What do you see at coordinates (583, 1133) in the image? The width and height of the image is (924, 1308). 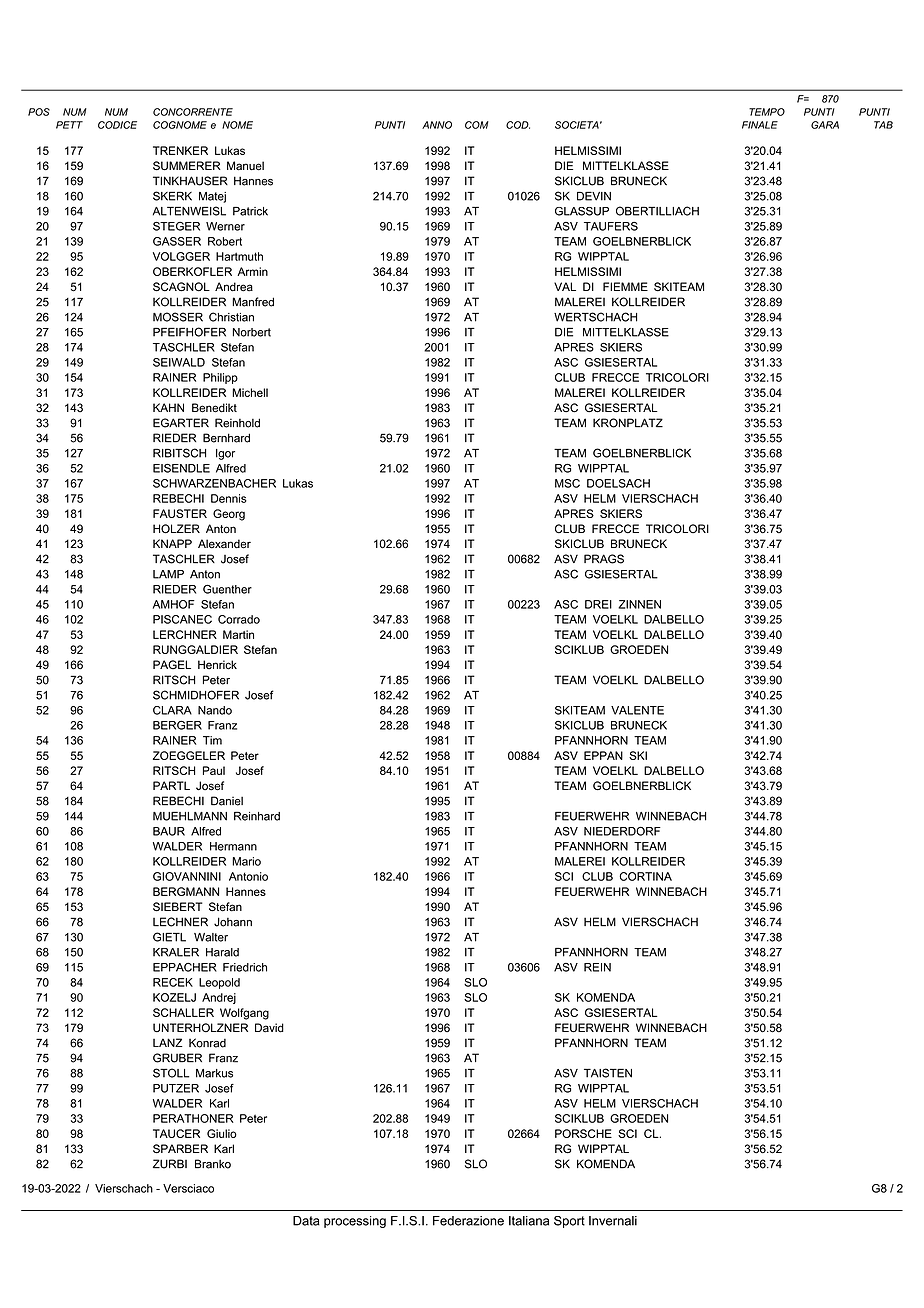 I see `PORSCHE` at bounding box center [583, 1133].
